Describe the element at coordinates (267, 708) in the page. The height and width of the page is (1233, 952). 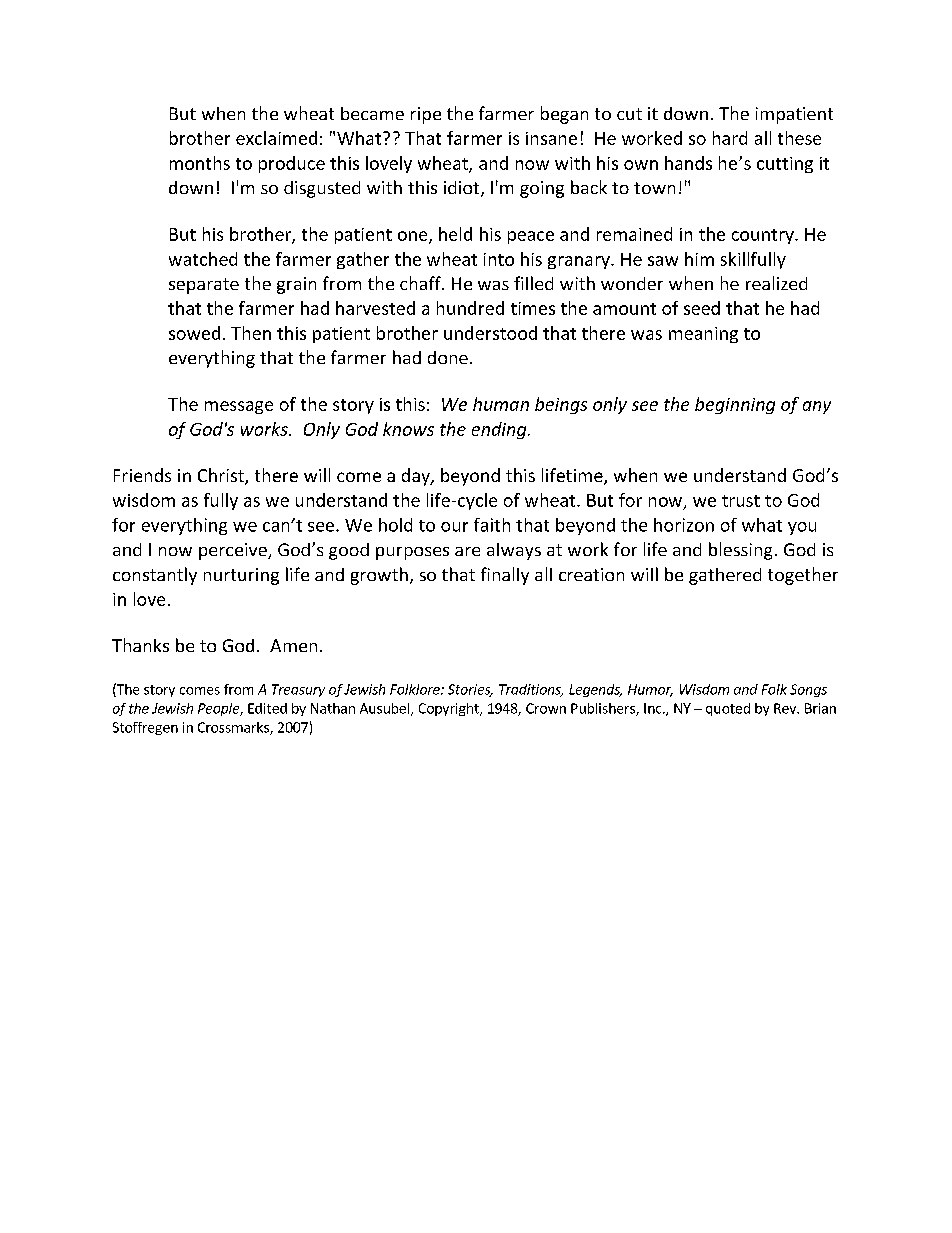
I see `Edited` at that location.
